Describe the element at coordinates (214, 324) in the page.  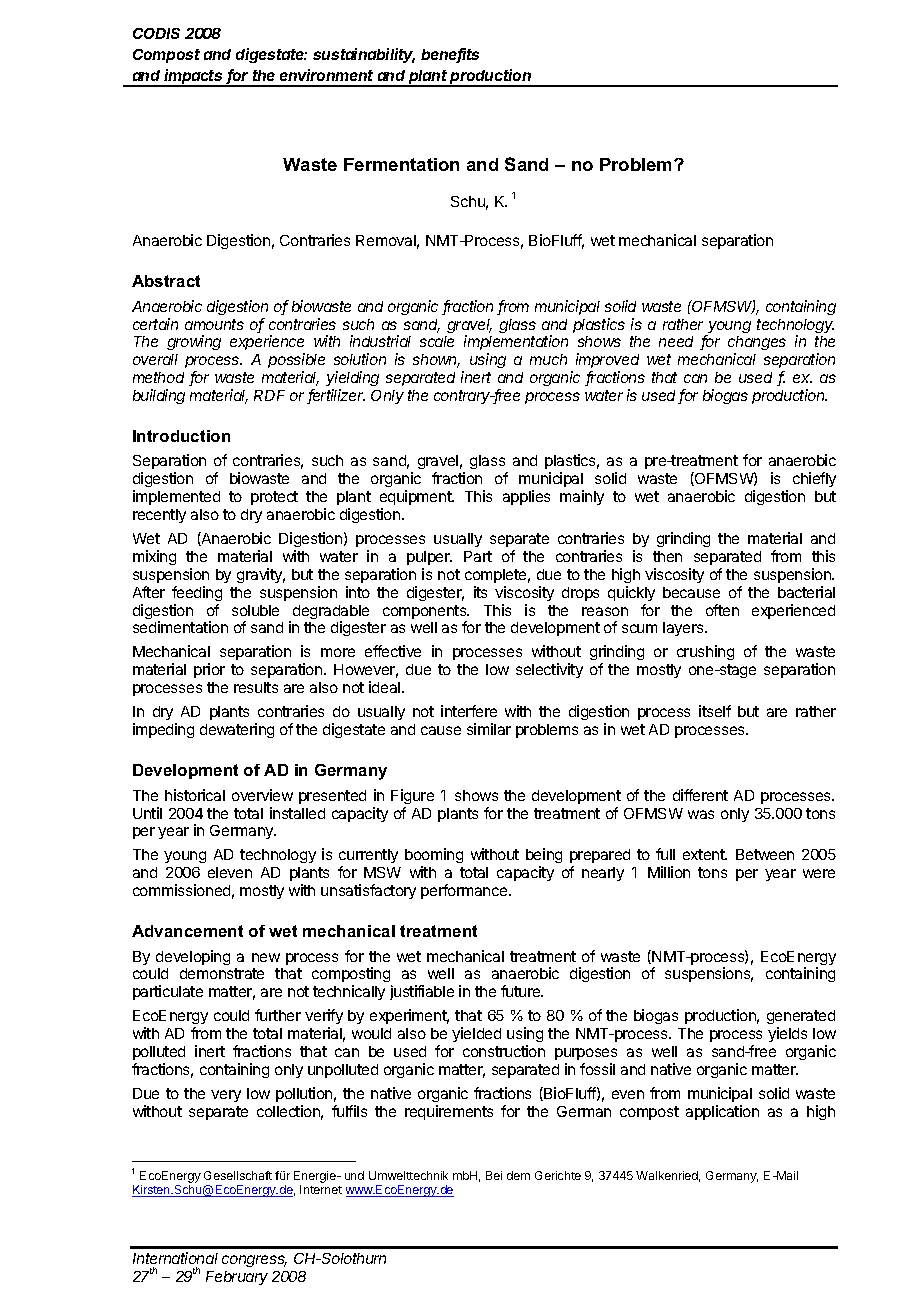
I see `amounts` at that location.
